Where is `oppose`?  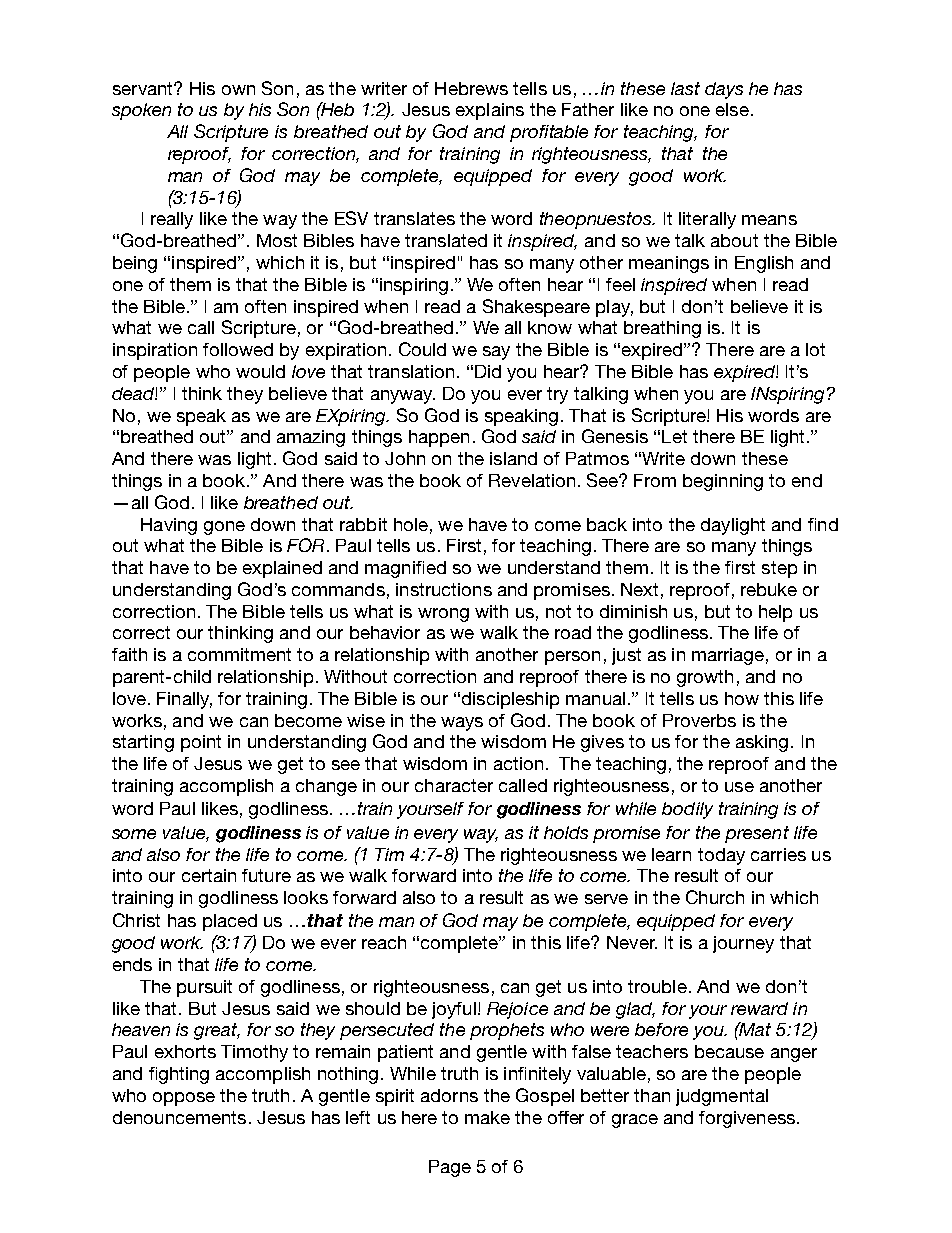
oppose is located at coordinates (184, 1099).
